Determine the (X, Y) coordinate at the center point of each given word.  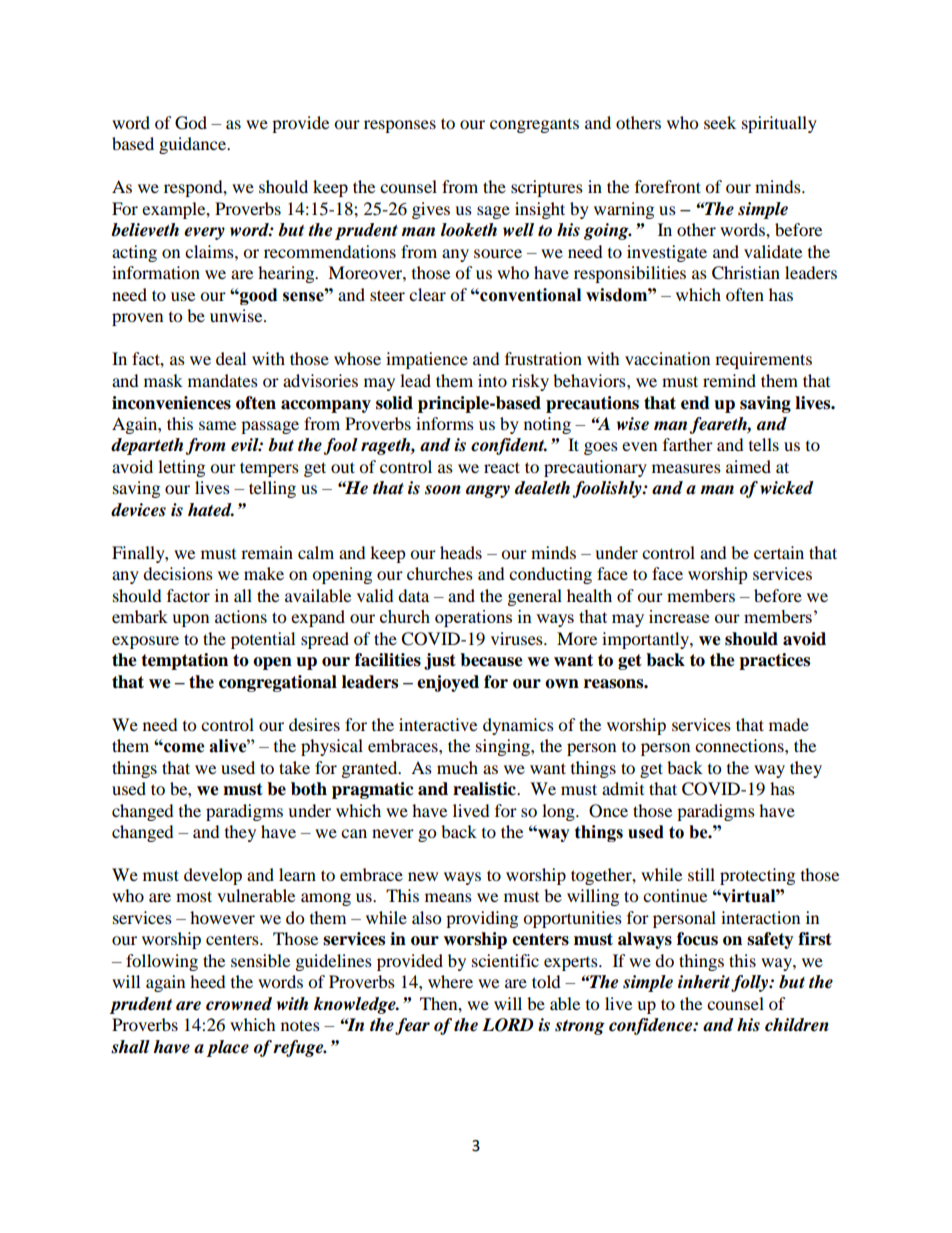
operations (473, 618)
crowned (239, 1004)
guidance (194, 145)
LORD (508, 1025)
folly (751, 983)
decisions (178, 573)
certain (779, 552)
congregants (534, 125)
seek (720, 122)
